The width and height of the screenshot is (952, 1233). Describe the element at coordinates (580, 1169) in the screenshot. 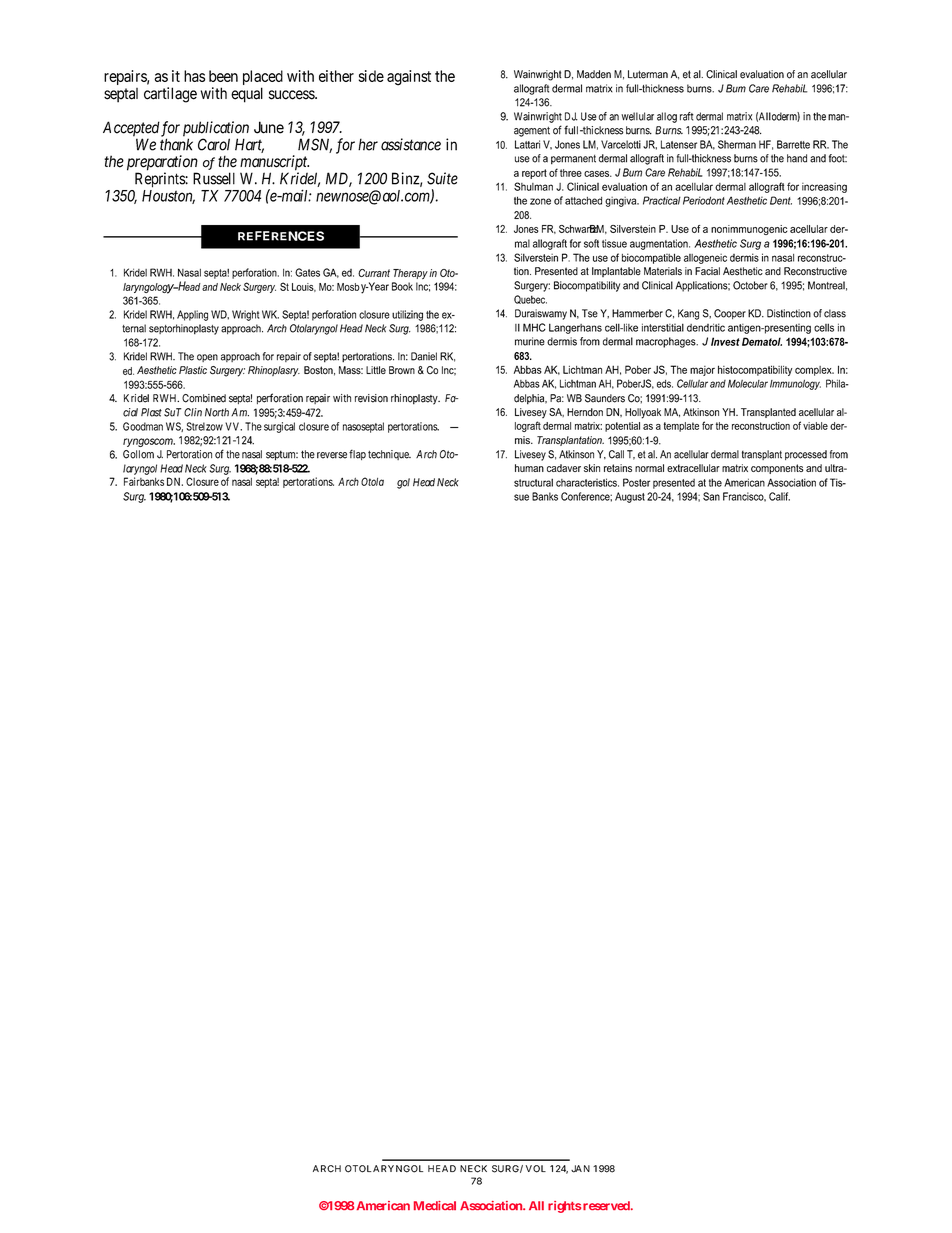

I see `JAN` at that location.
